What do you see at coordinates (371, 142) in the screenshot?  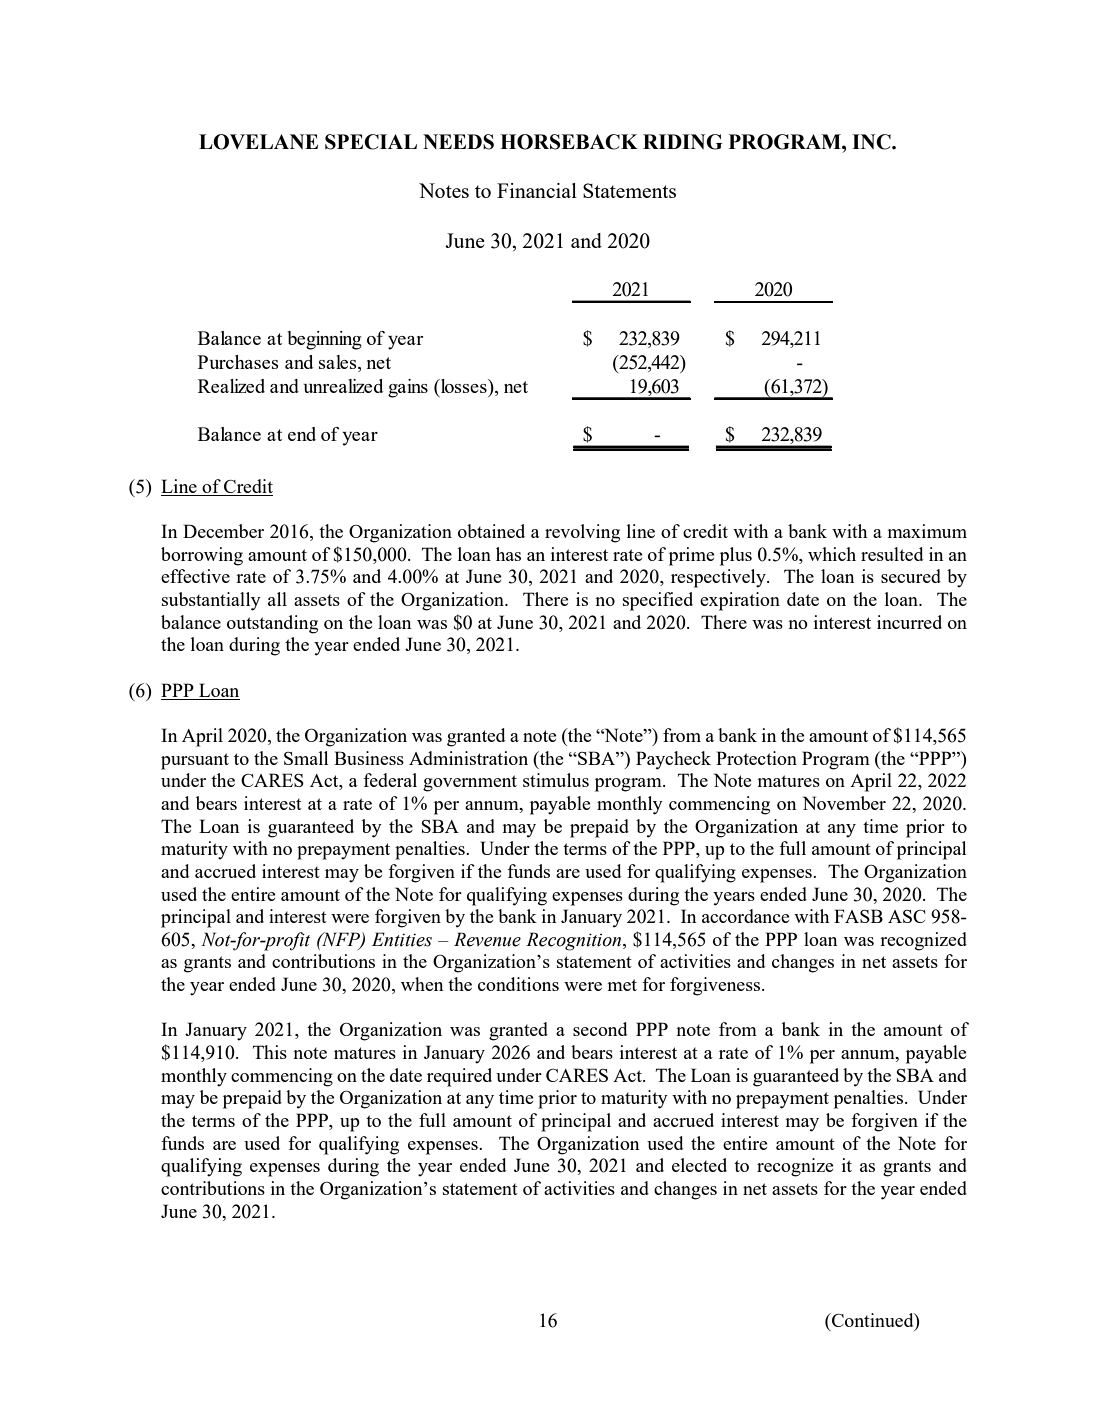 I see `SPECIAL` at bounding box center [371, 142].
